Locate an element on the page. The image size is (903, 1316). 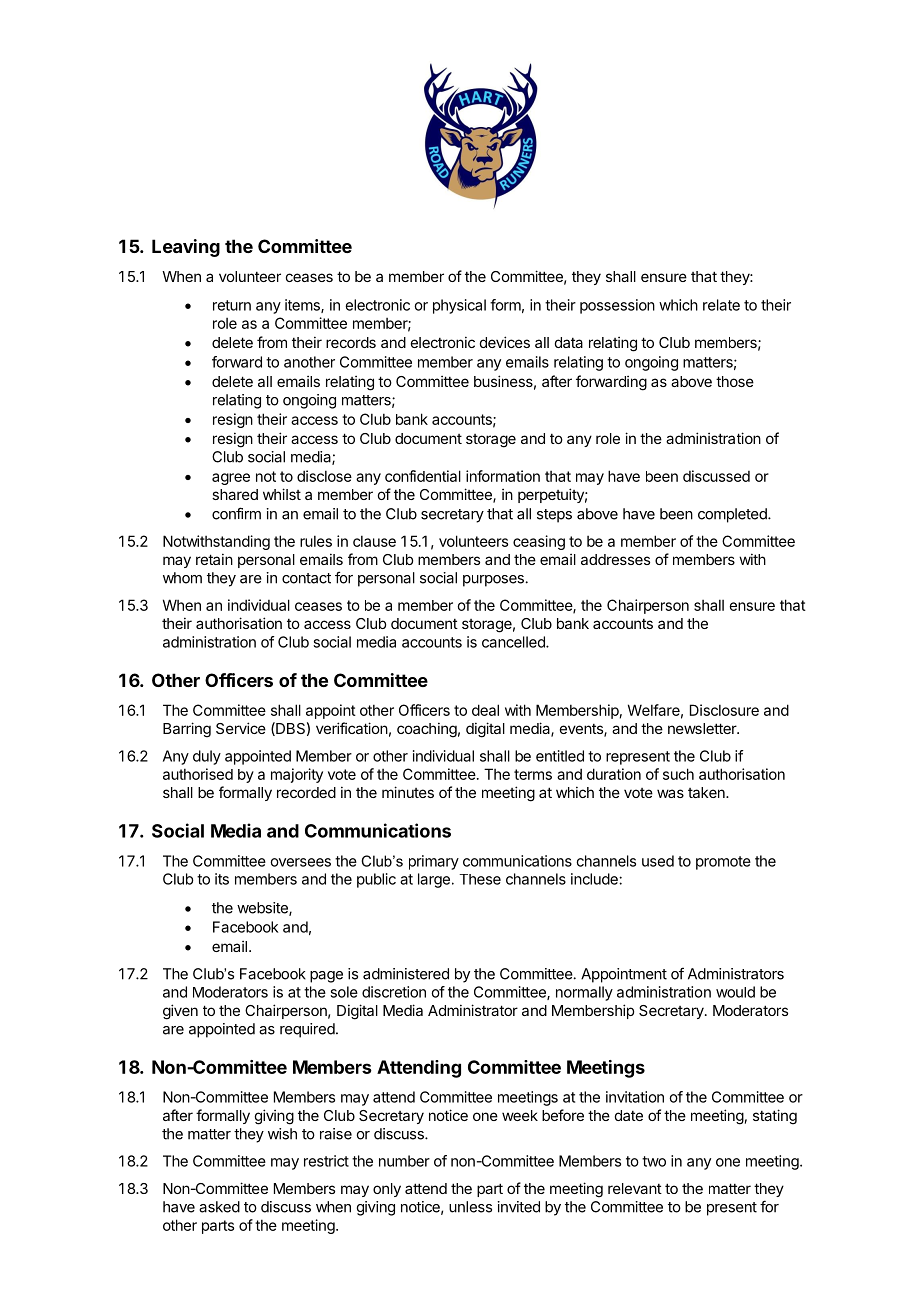
website is located at coordinates (263, 909).
